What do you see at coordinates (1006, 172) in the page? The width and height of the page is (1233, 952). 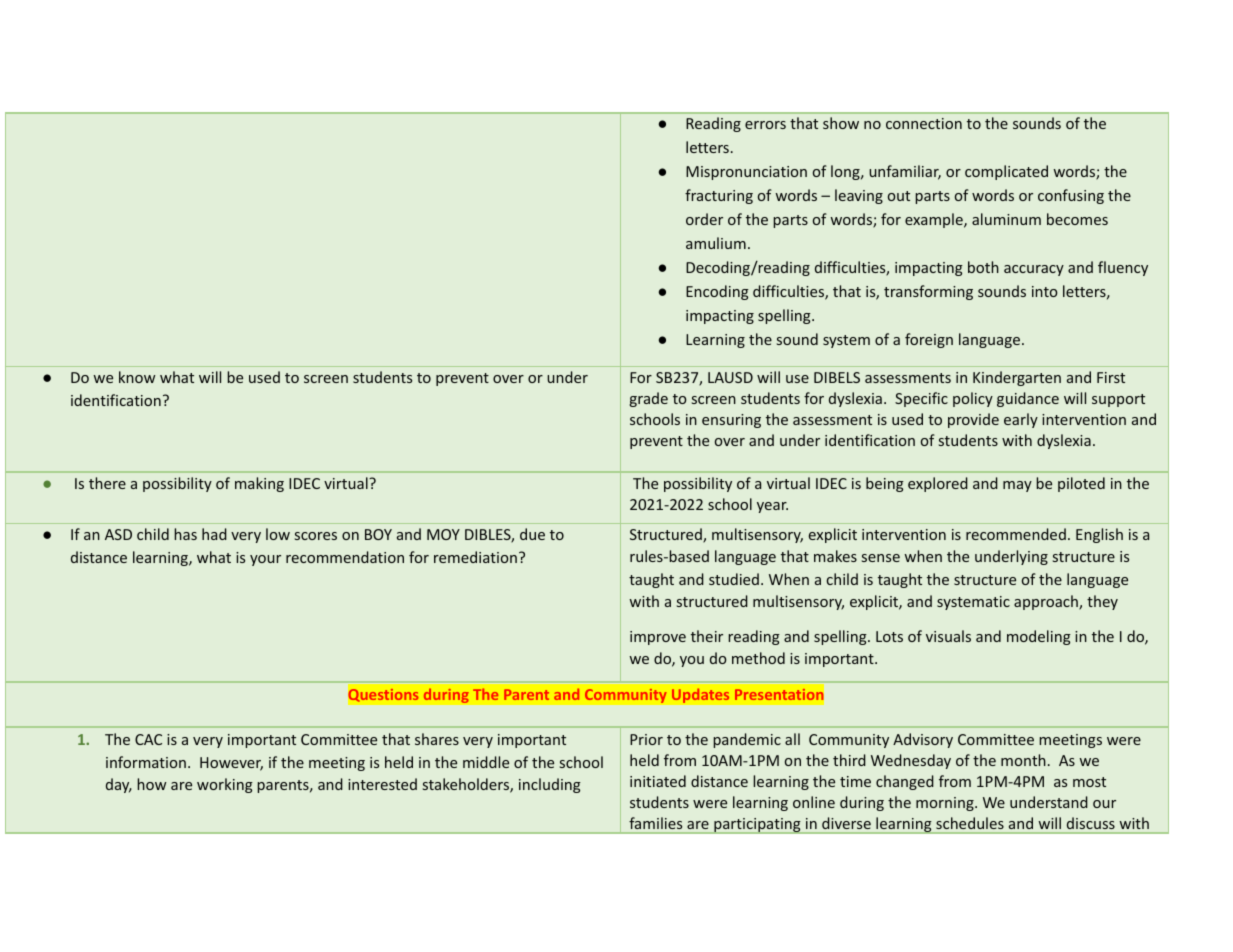 I see `complicated` at bounding box center [1006, 172].
